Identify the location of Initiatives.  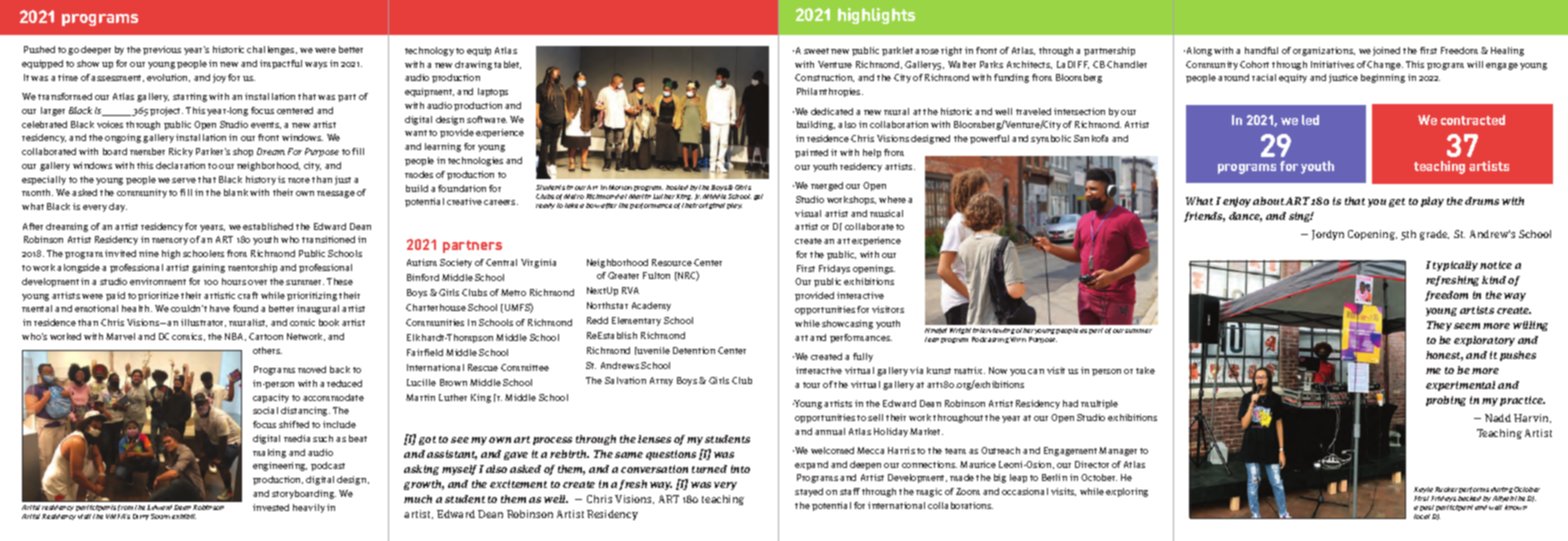
(1332, 64).
